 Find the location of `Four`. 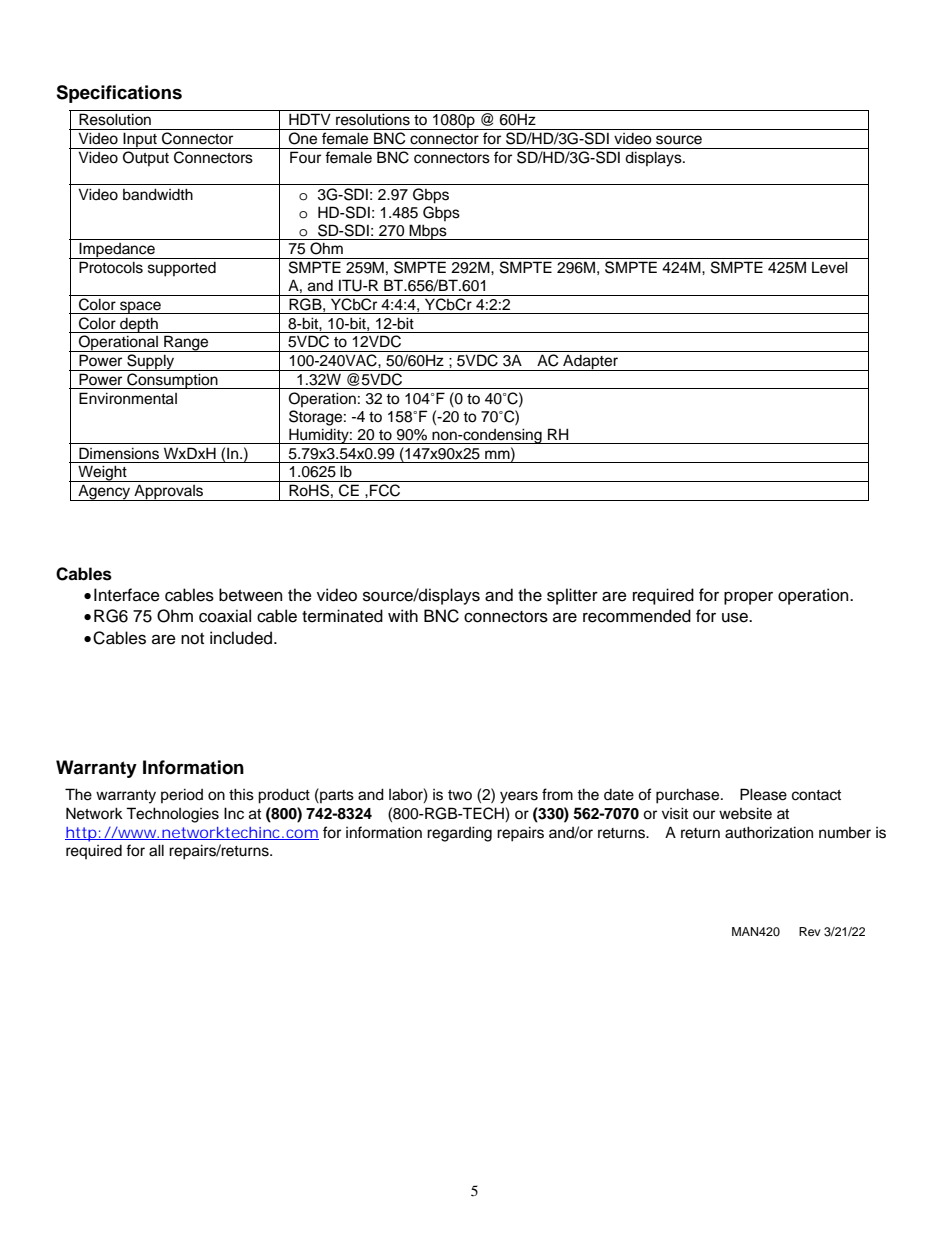

Four is located at coordinates (305, 157).
